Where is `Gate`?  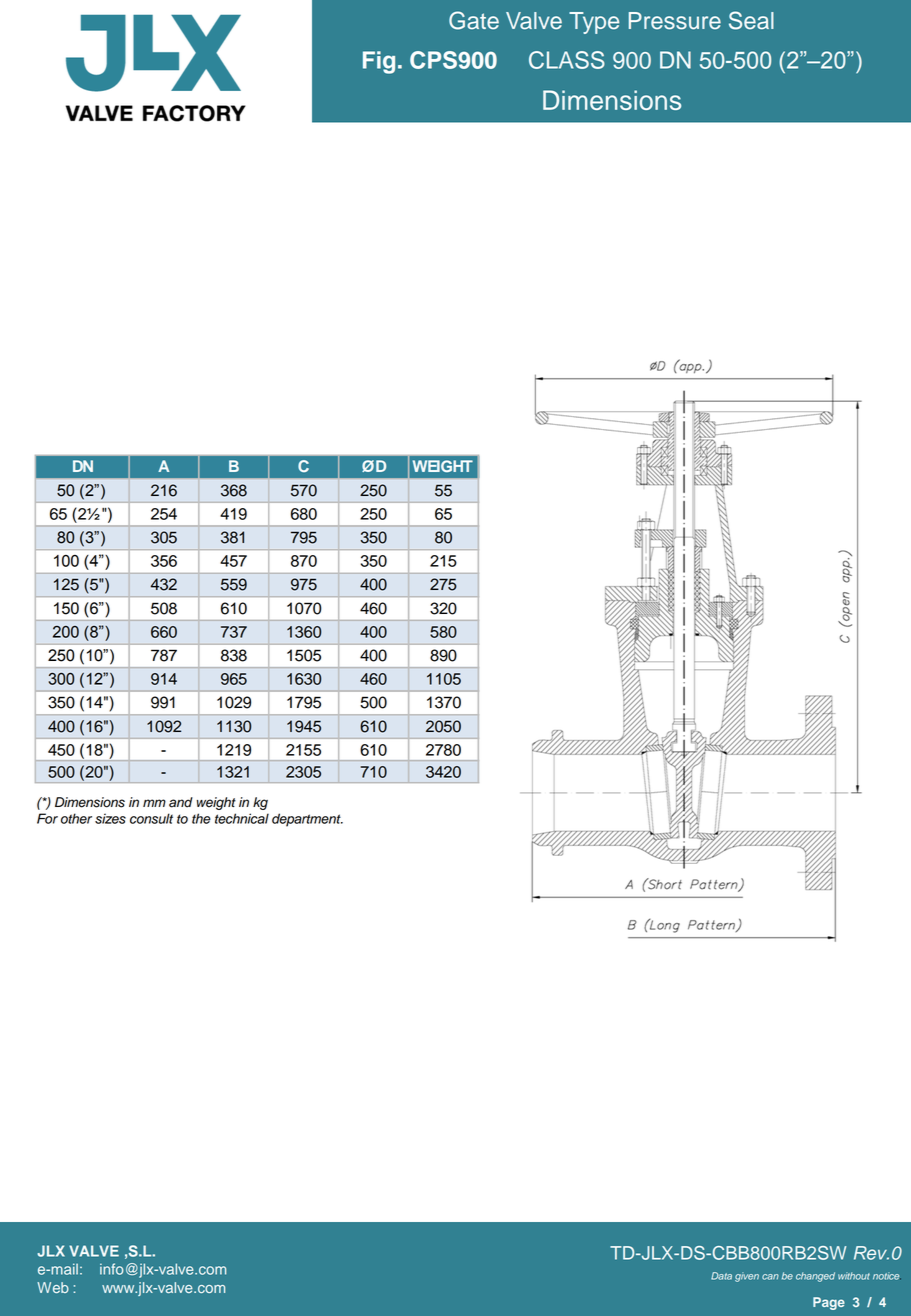 Gate is located at coordinates (474, 20).
